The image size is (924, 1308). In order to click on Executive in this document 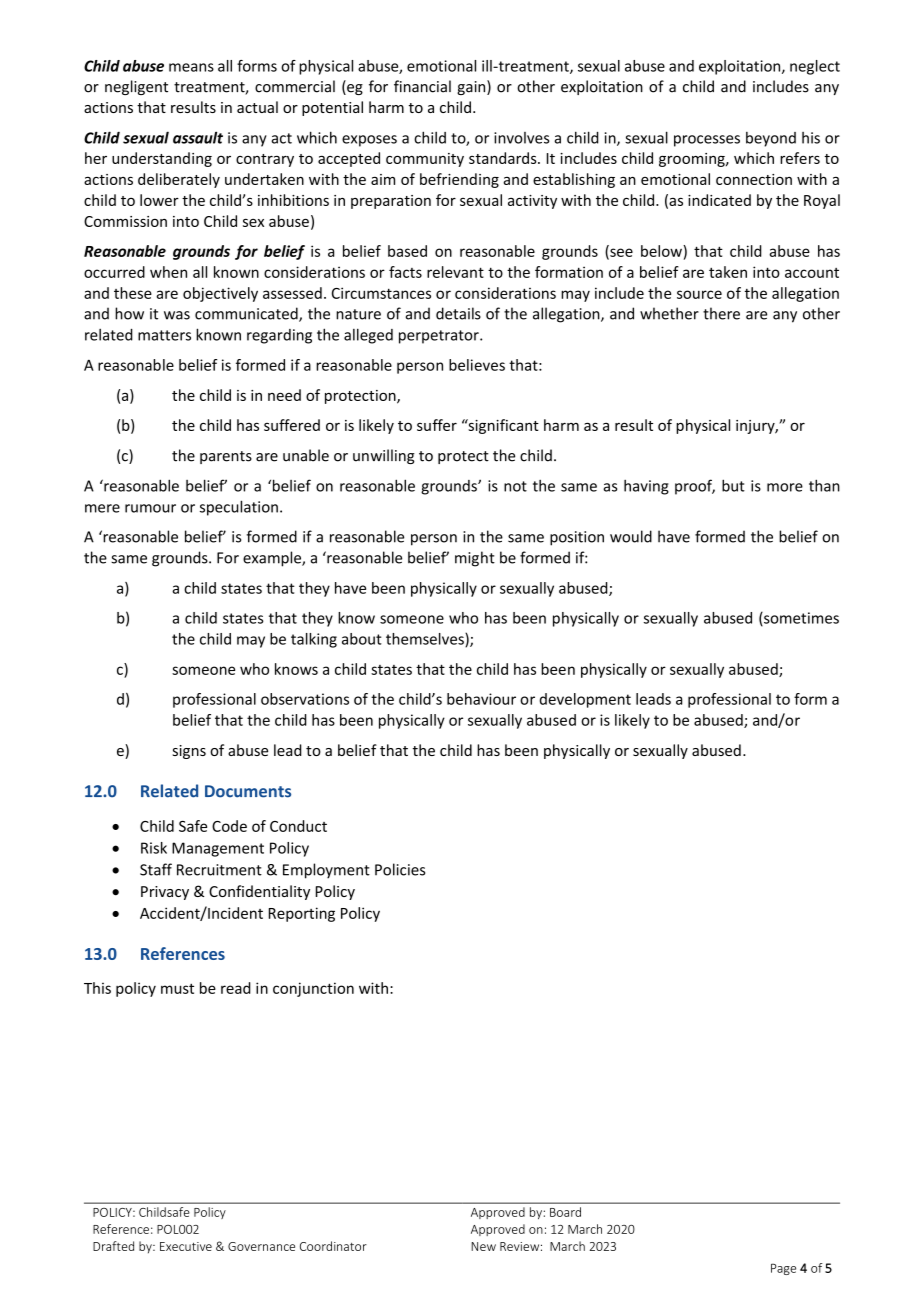, I will do `click(186, 1246)`.
